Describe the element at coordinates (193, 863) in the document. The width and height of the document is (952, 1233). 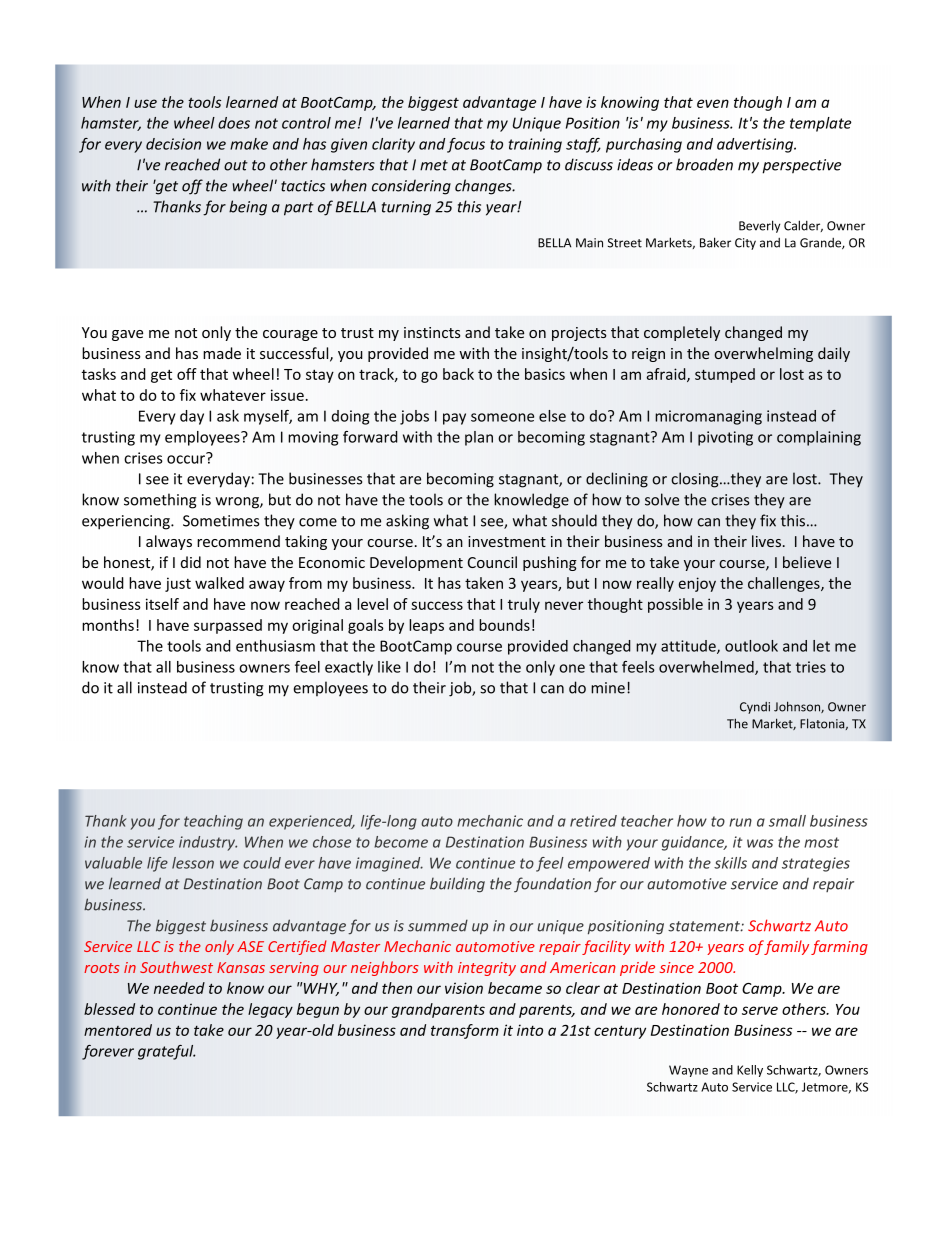
I see `lesson` at that location.
